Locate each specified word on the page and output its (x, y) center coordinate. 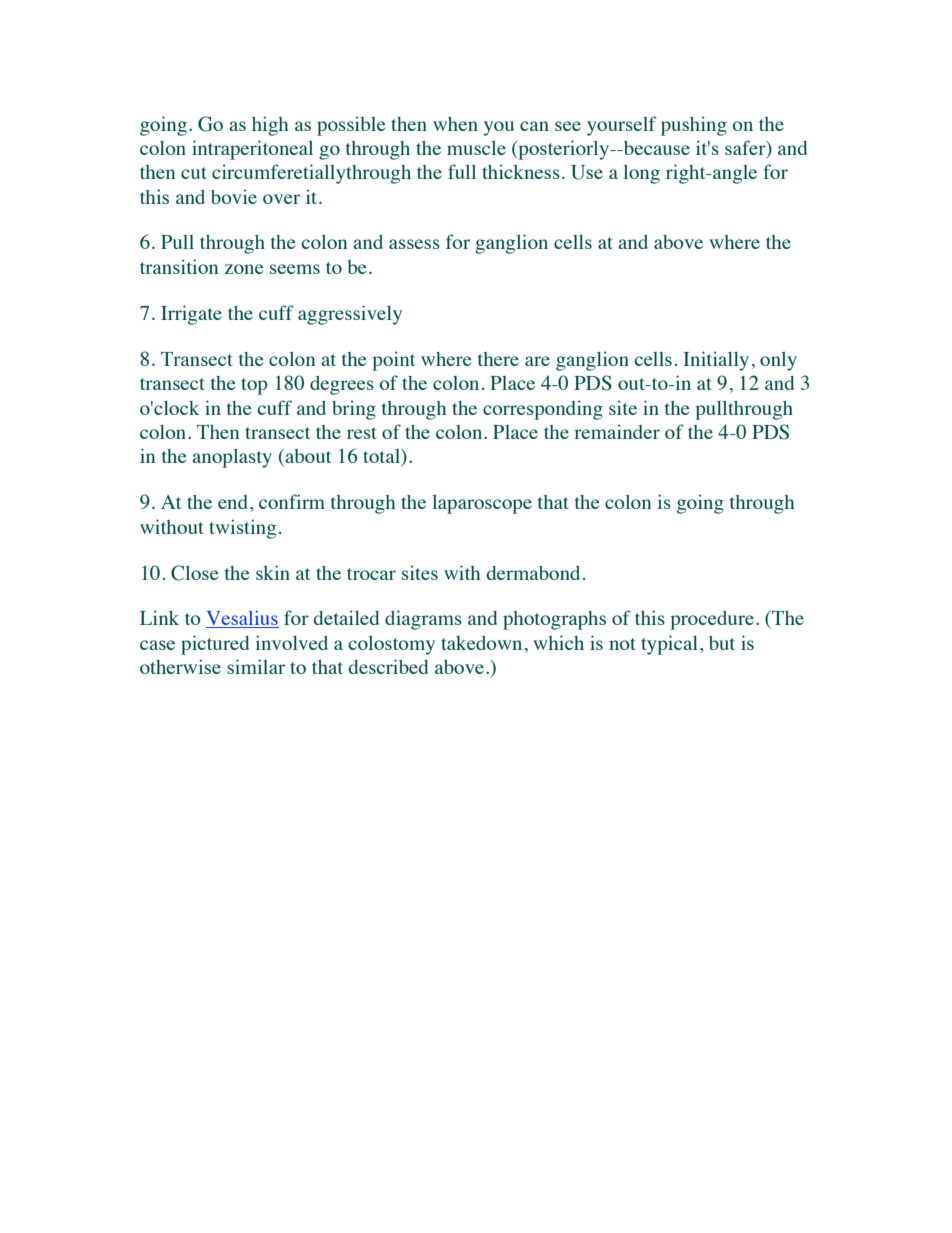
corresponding (543, 410)
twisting (242, 529)
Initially (716, 361)
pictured (215, 645)
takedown (481, 643)
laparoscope (482, 504)
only (778, 361)
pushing (694, 126)
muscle (476, 148)
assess (414, 244)
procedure (712, 620)
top (254, 386)
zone (244, 269)
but (722, 643)
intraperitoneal (252, 150)
